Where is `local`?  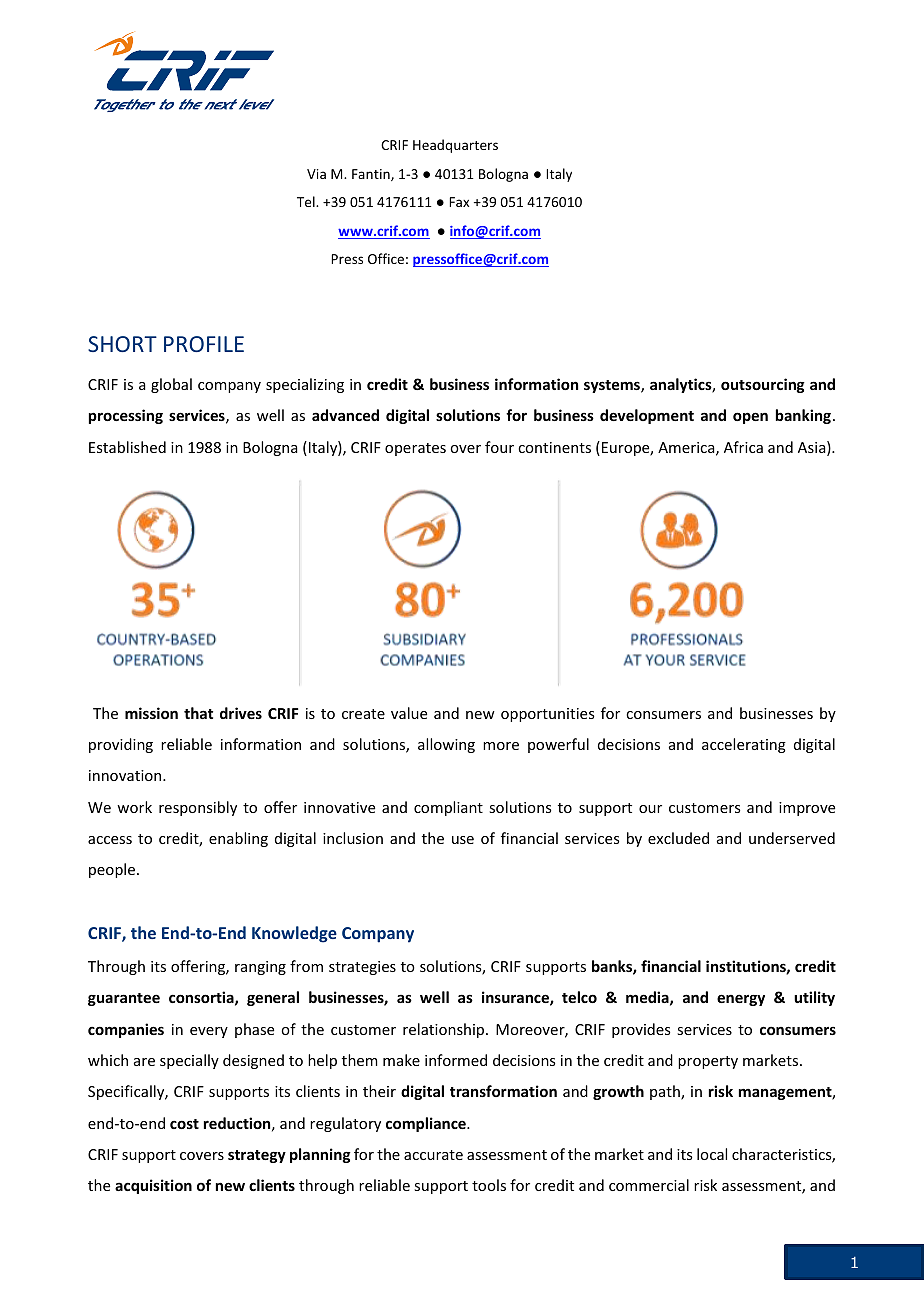
local is located at coordinates (712, 1154).
